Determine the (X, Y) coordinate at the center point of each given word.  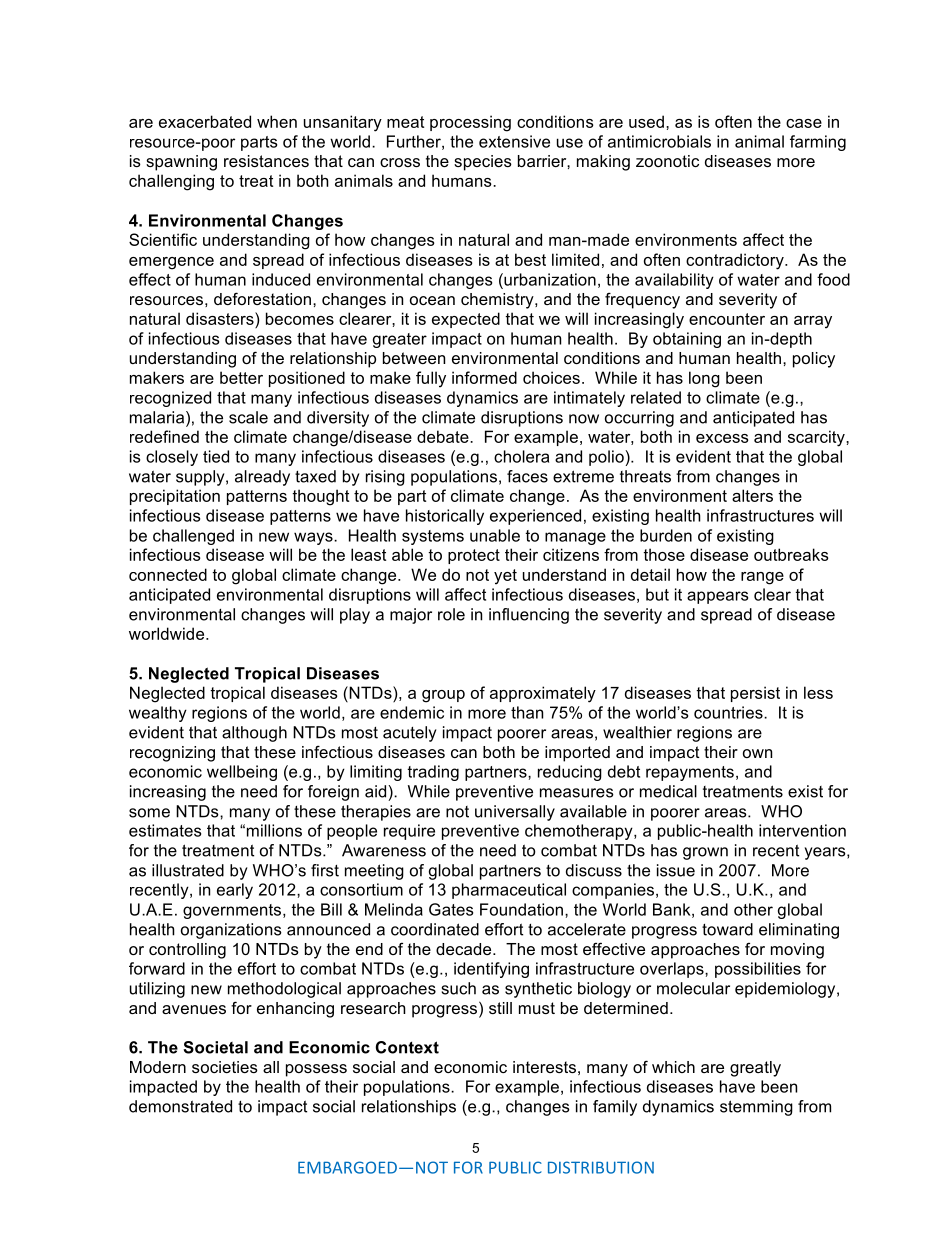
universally (515, 813)
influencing (529, 616)
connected (168, 574)
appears (717, 597)
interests (544, 1067)
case (804, 123)
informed (484, 377)
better (241, 377)
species (483, 163)
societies (225, 1067)
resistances (266, 161)
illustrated (188, 870)
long (704, 379)
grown (705, 853)
